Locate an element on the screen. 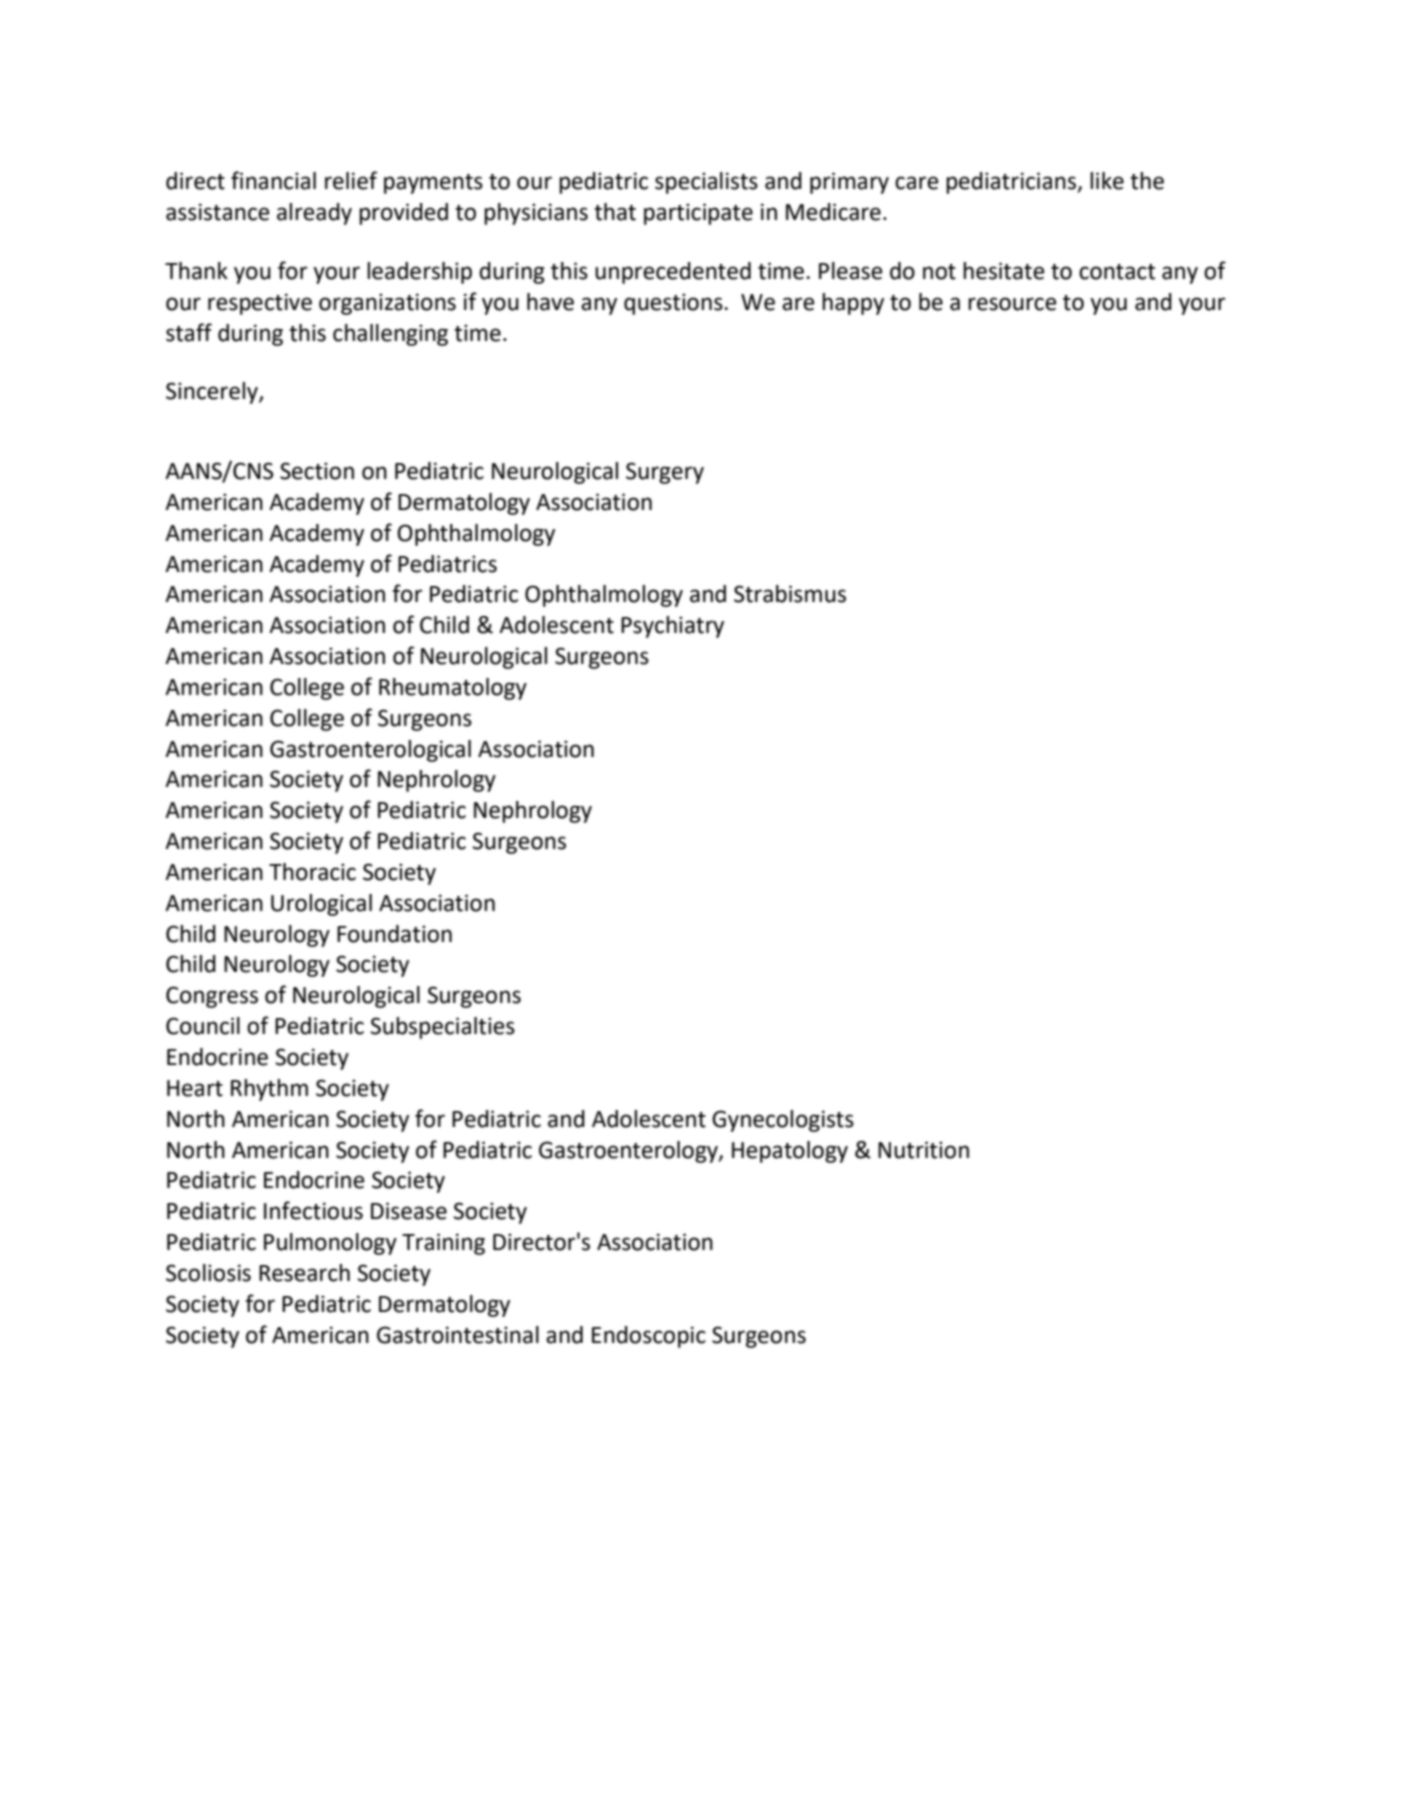  like is located at coordinates (1107, 181).
